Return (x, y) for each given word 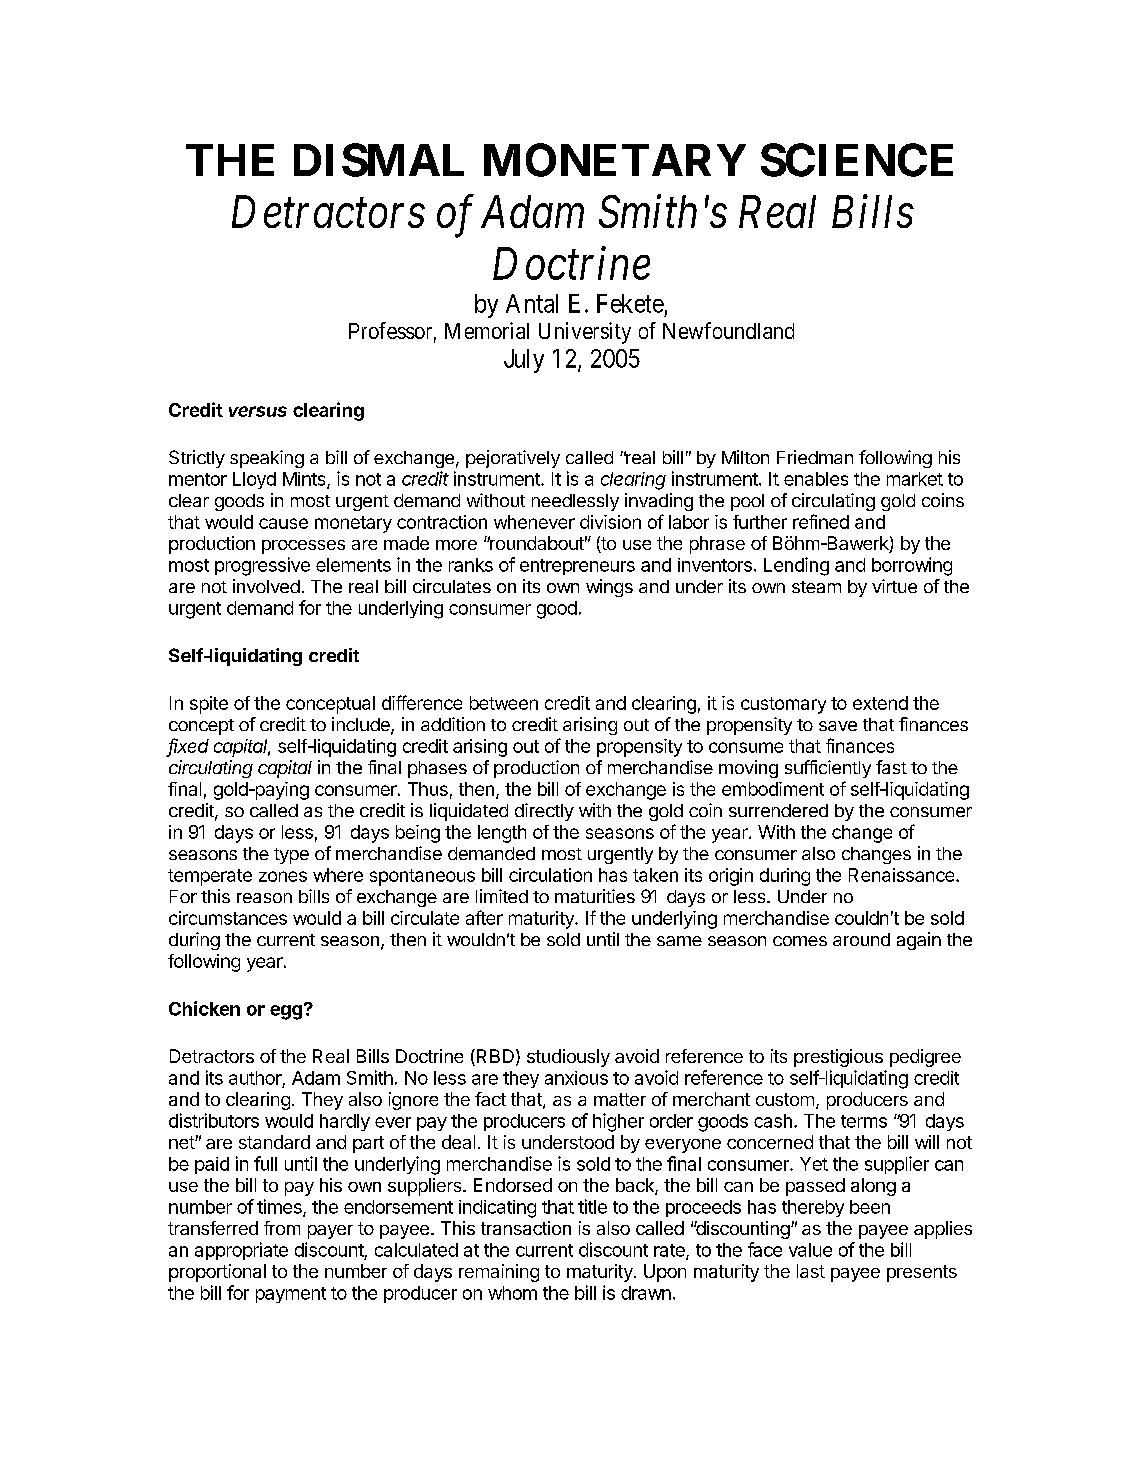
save (838, 726)
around (861, 939)
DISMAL (379, 160)
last (811, 1271)
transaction (526, 1228)
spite (209, 705)
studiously (568, 1058)
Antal (532, 303)
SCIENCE (857, 160)
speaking (267, 459)
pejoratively (513, 459)
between (504, 703)
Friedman (815, 457)
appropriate (241, 1251)
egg (286, 1012)
